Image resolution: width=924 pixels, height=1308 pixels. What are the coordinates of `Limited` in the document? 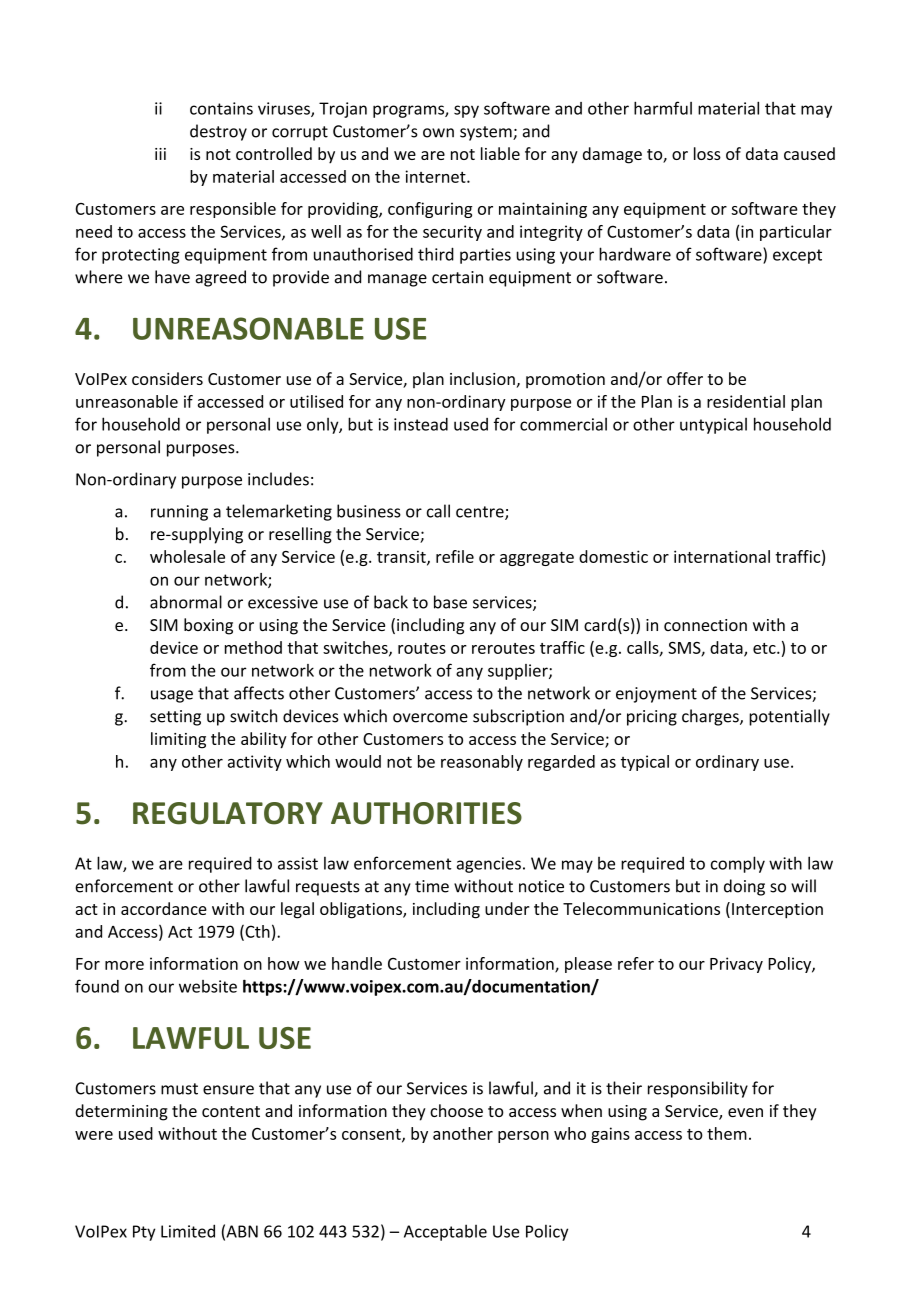 It's located at (188, 1231).
